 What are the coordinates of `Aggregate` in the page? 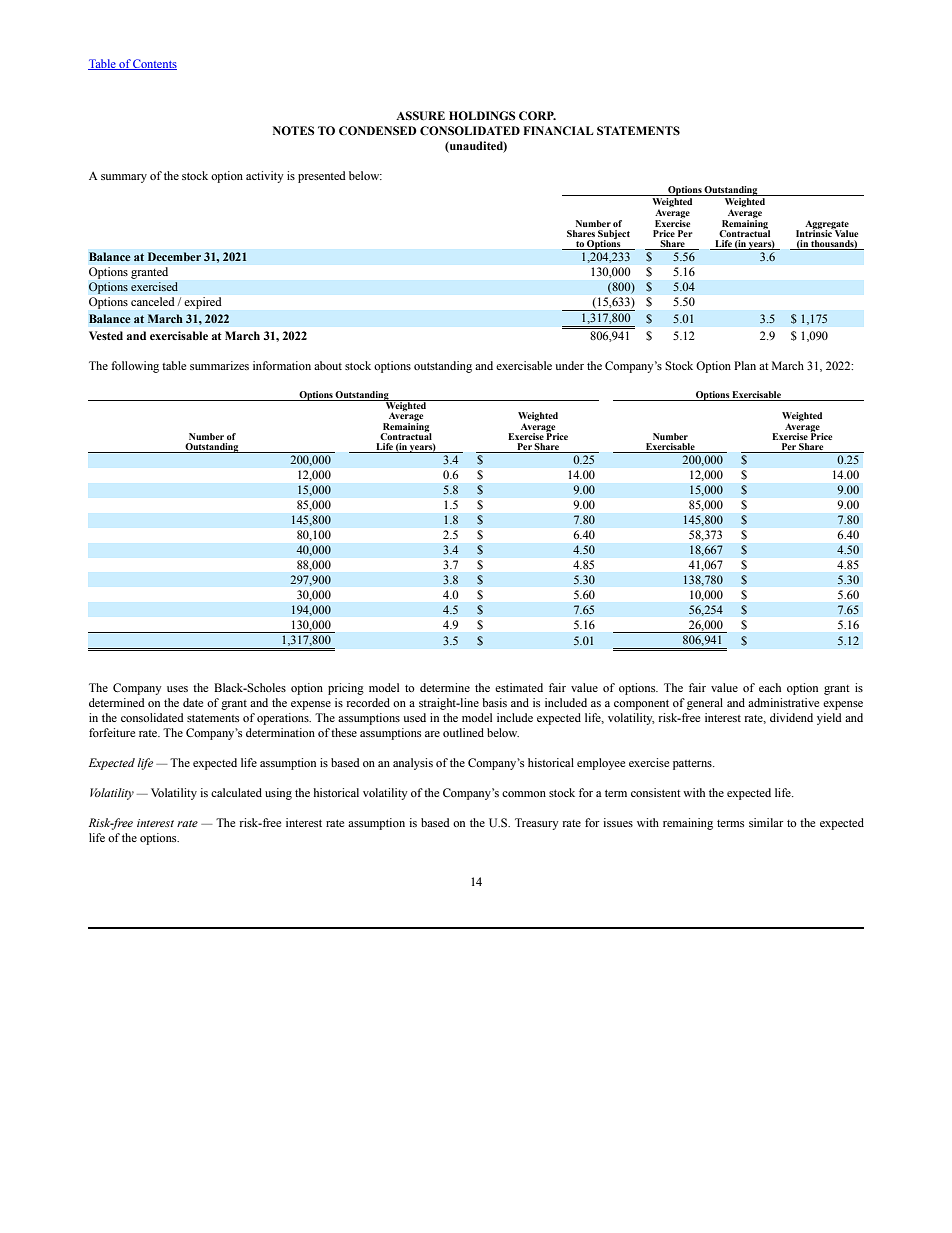 It's located at (827, 225).
